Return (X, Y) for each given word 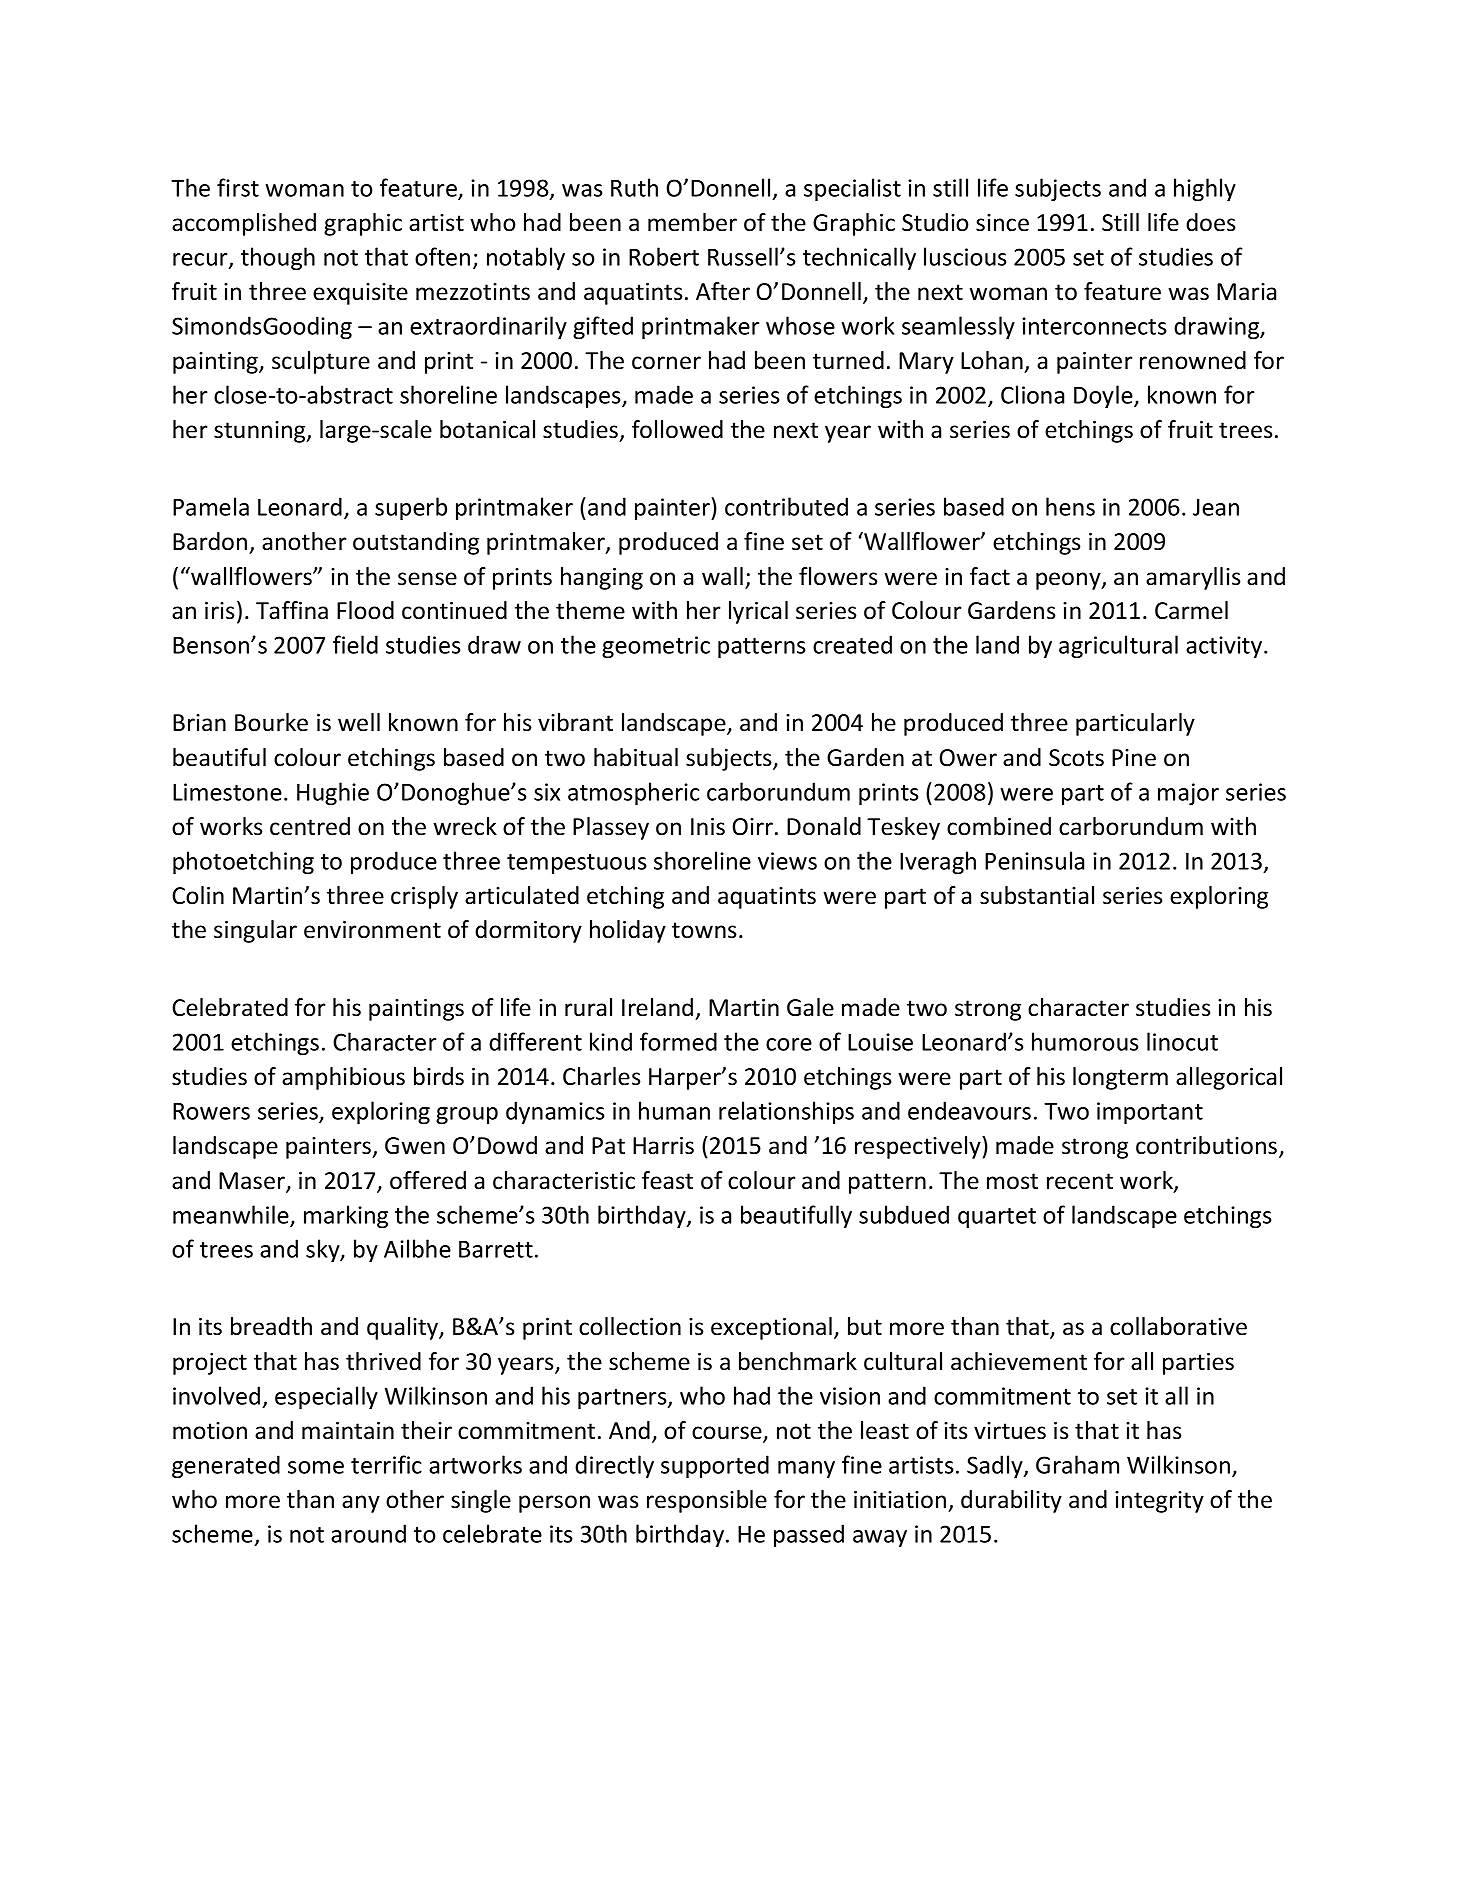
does (1211, 222)
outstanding (416, 543)
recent (1080, 1181)
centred (310, 826)
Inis (708, 827)
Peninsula (1034, 860)
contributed (786, 506)
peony (1069, 581)
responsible (707, 1501)
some (316, 1467)
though (278, 258)
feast (667, 1180)
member (692, 222)
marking (346, 1216)
